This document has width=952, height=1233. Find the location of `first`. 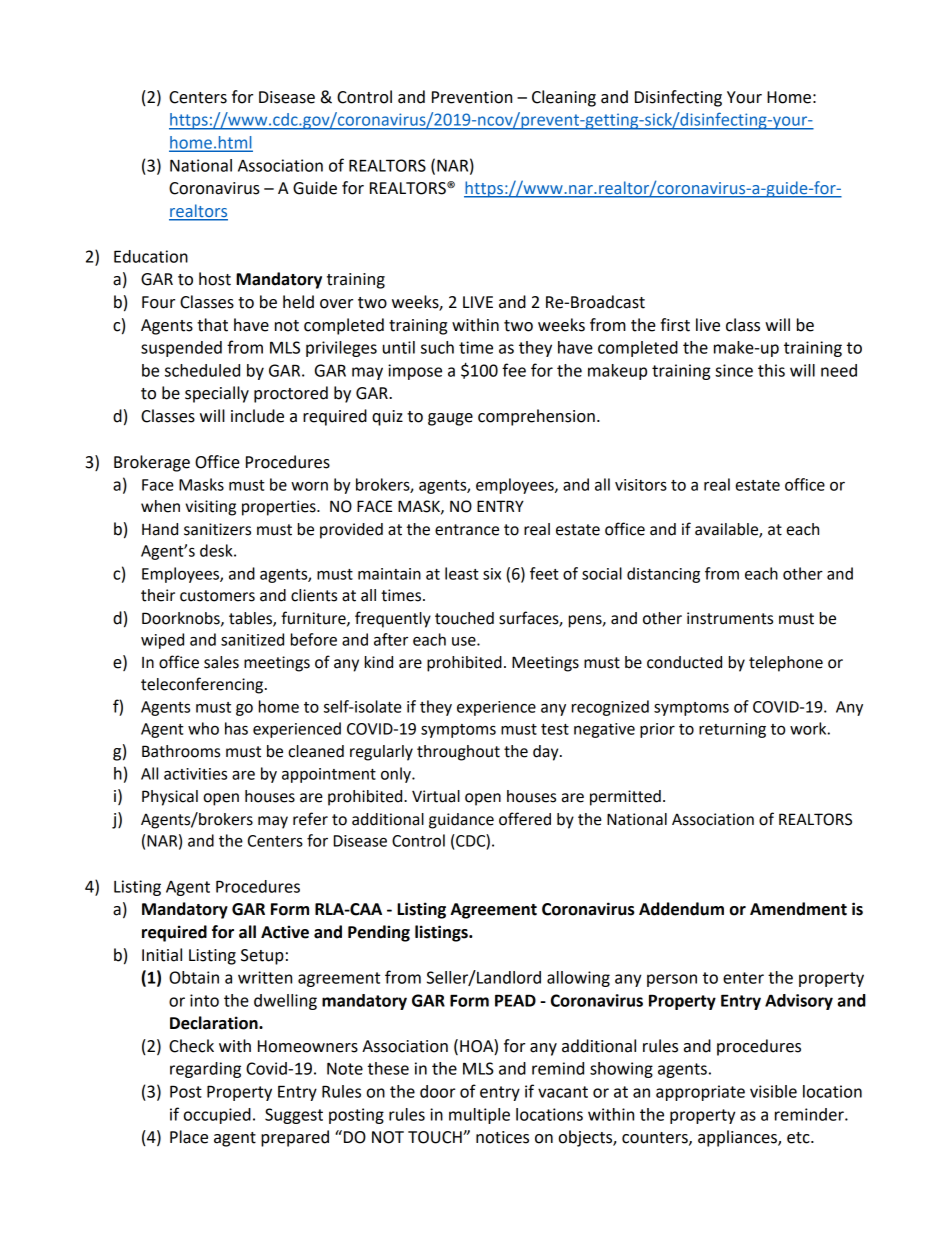

first is located at coordinates (675, 325).
